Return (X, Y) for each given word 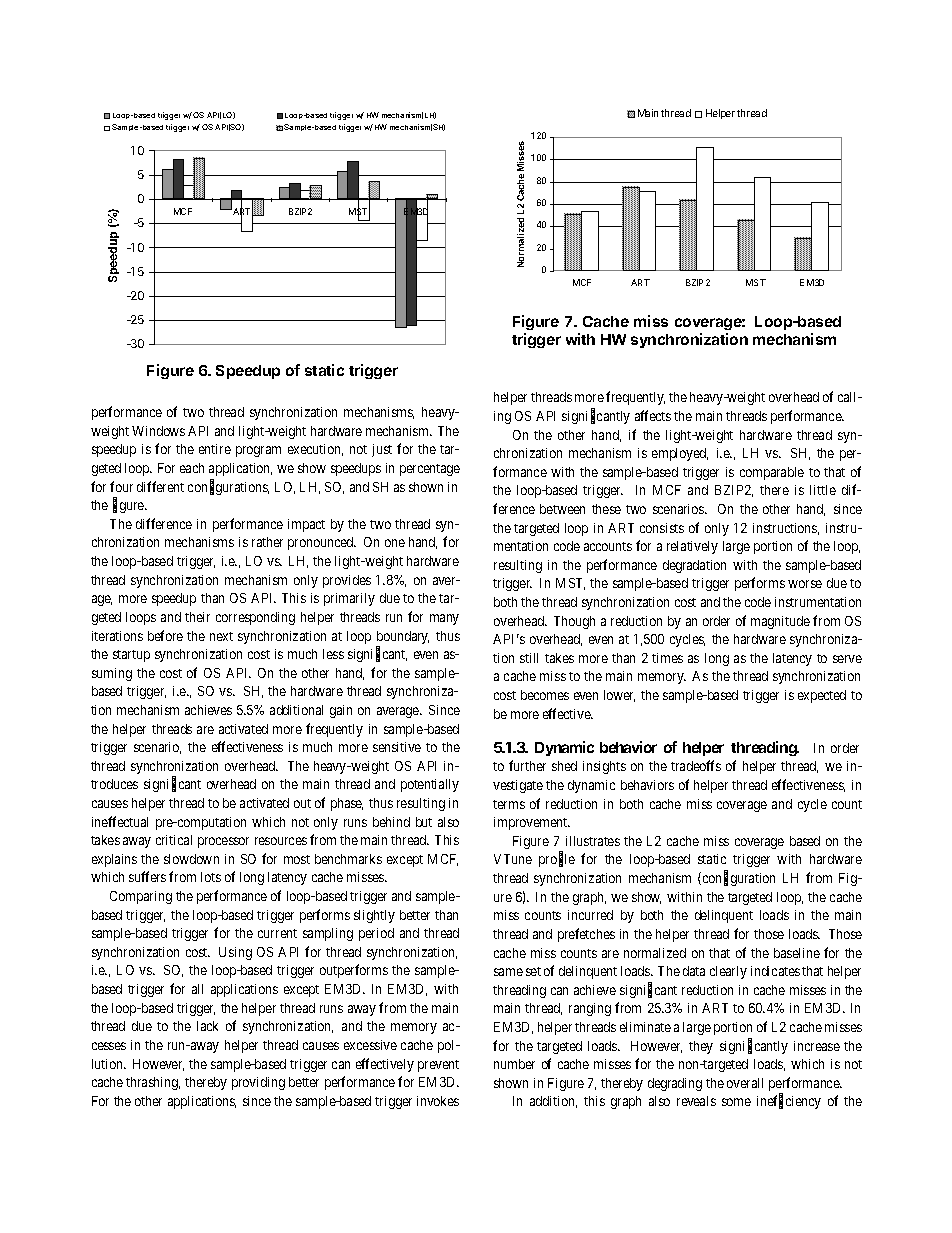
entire (215, 449)
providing (258, 1083)
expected (822, 696)
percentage (430, 470)
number (514, 1064)
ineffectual (120, 821)
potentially (430, 785)
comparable (772, 473)
